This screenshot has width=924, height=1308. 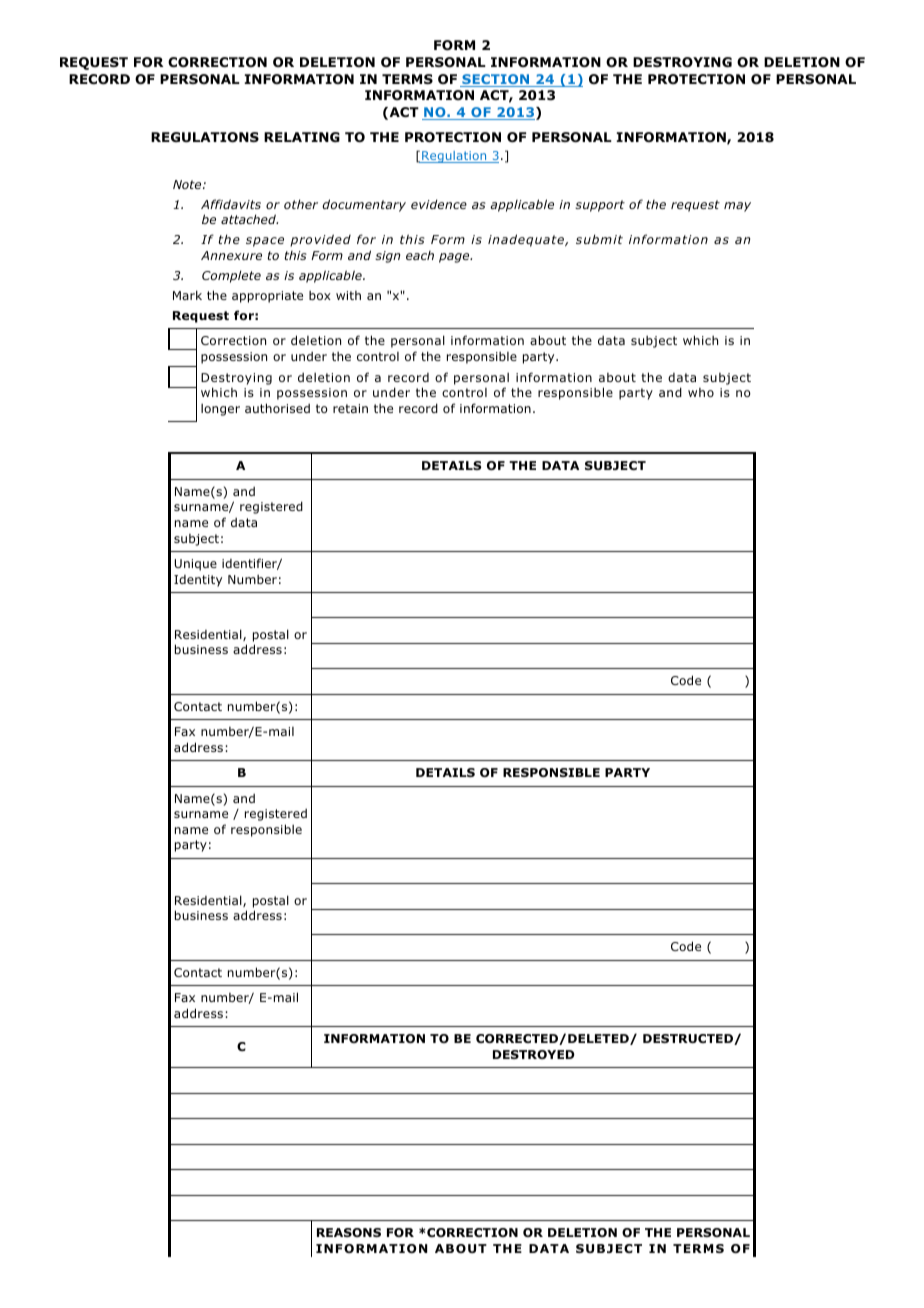 What do you see at coordinates (496, 80) in the screenshot?
I see `SECTION` at bounding box center [496, 80].
